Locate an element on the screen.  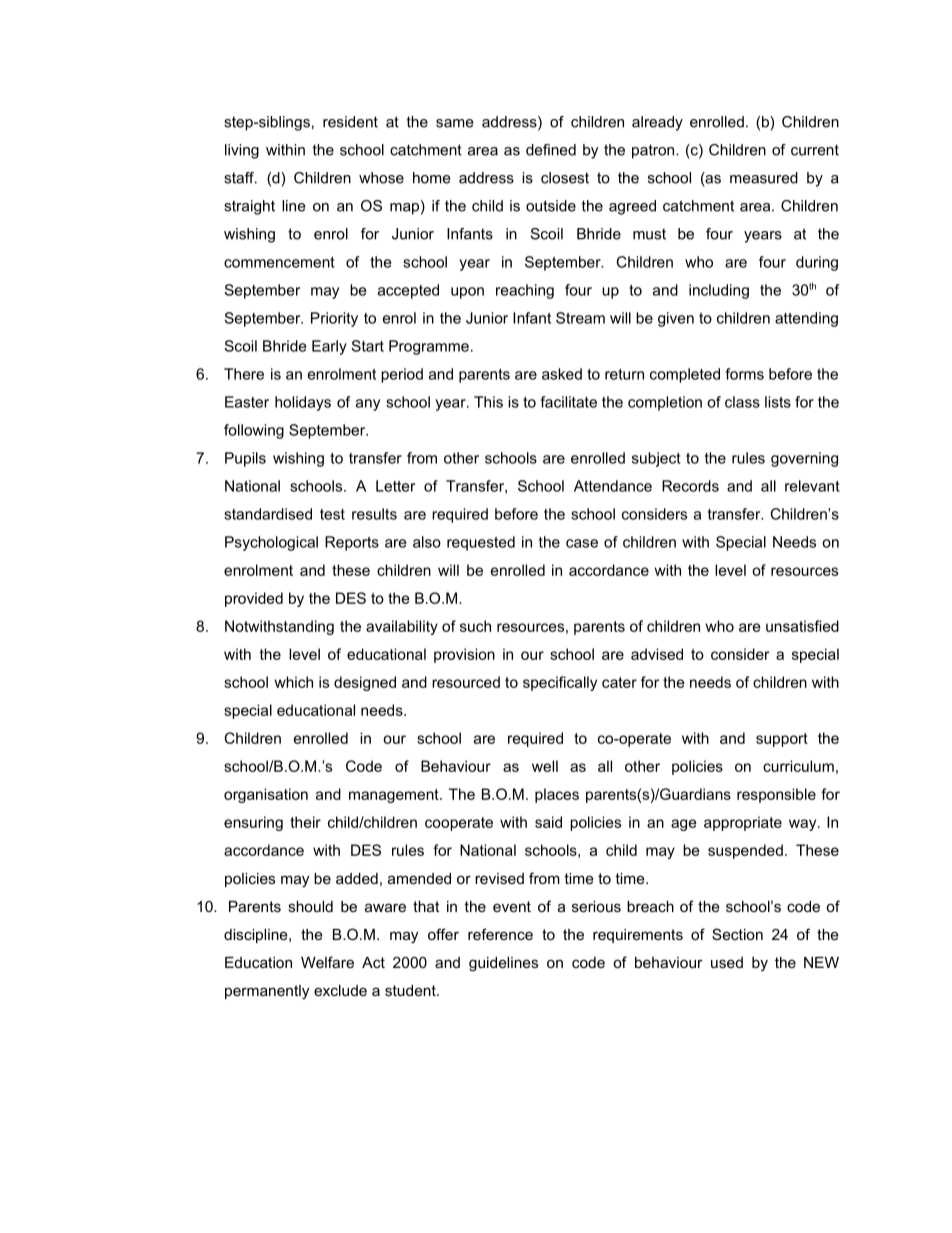
resident is located at coordinates (350, 122).
